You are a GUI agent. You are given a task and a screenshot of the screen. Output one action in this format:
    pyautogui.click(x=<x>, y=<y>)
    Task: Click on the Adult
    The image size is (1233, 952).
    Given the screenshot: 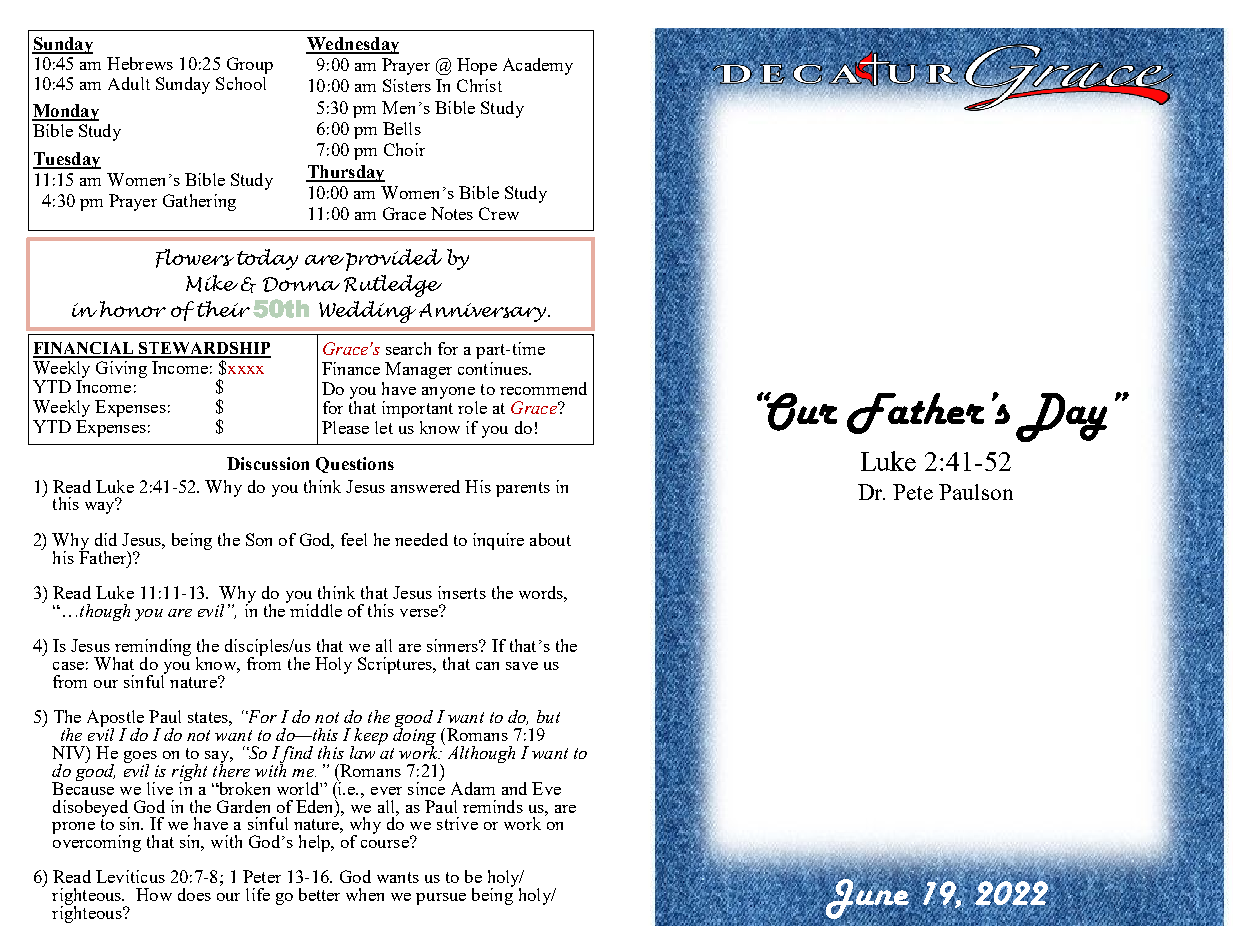 What is the action you would take?
    pyautogui.click(x=129, y=83)
